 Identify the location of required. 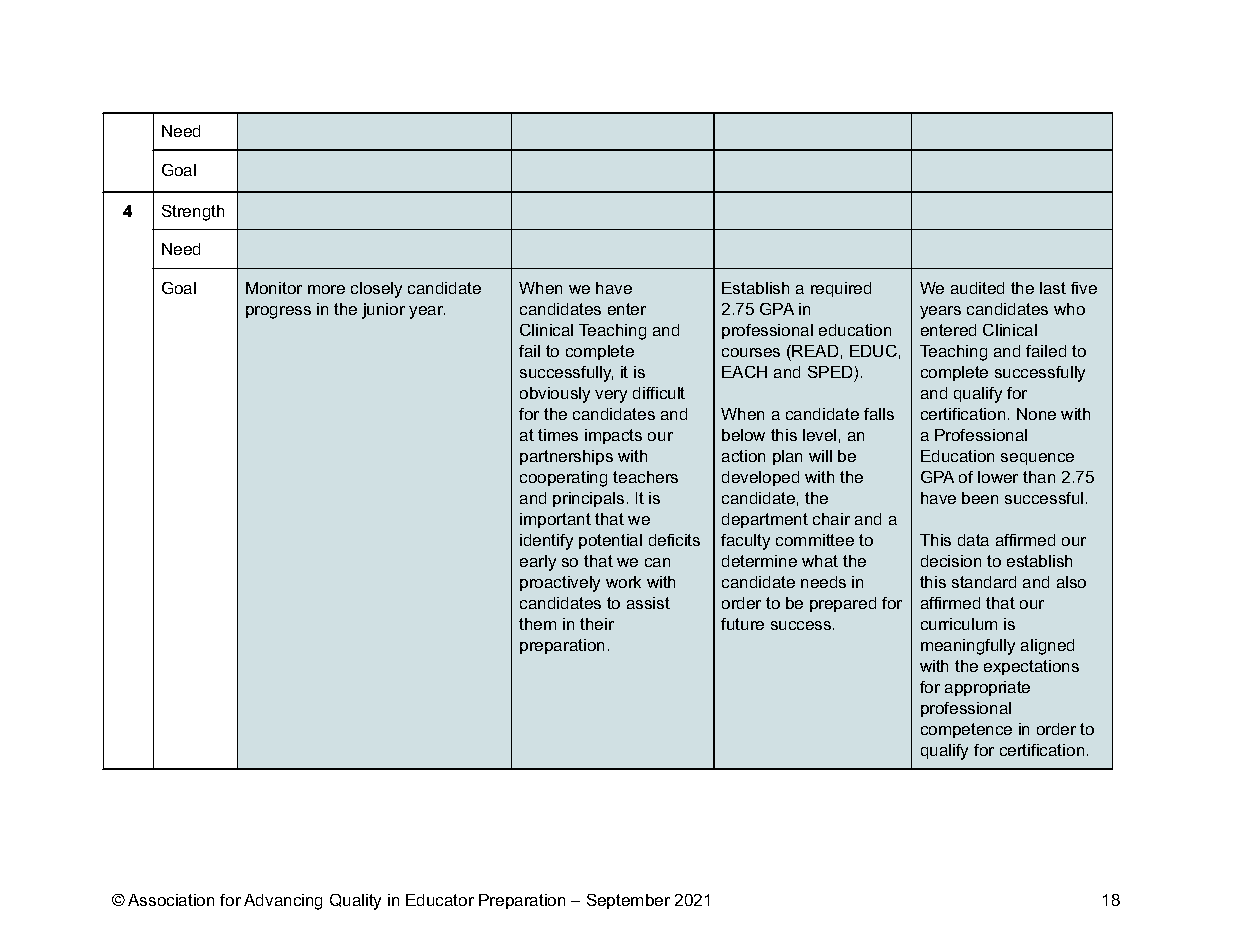
(841, 289).
